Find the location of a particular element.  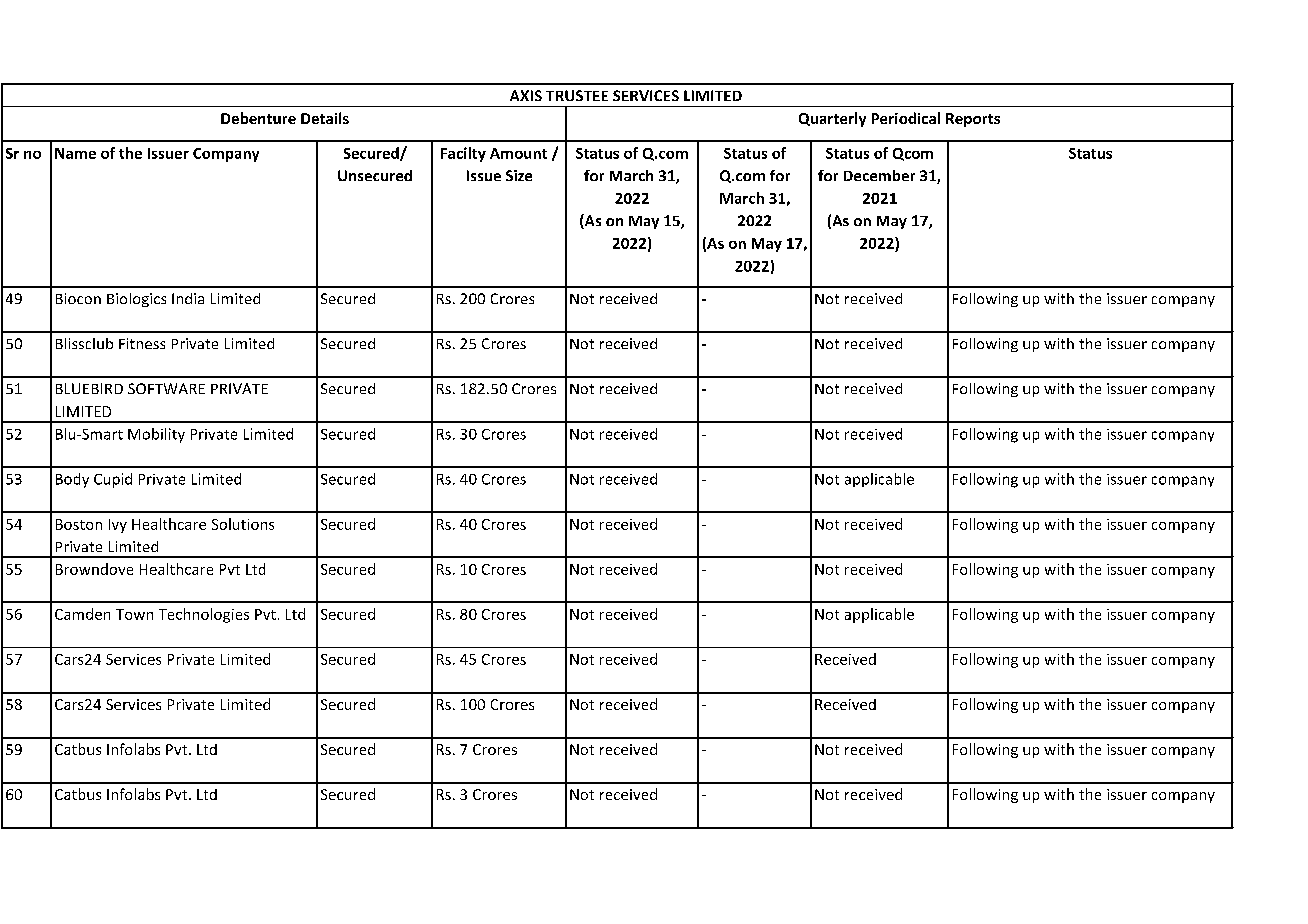

India is located at coordinates (188, 298).
